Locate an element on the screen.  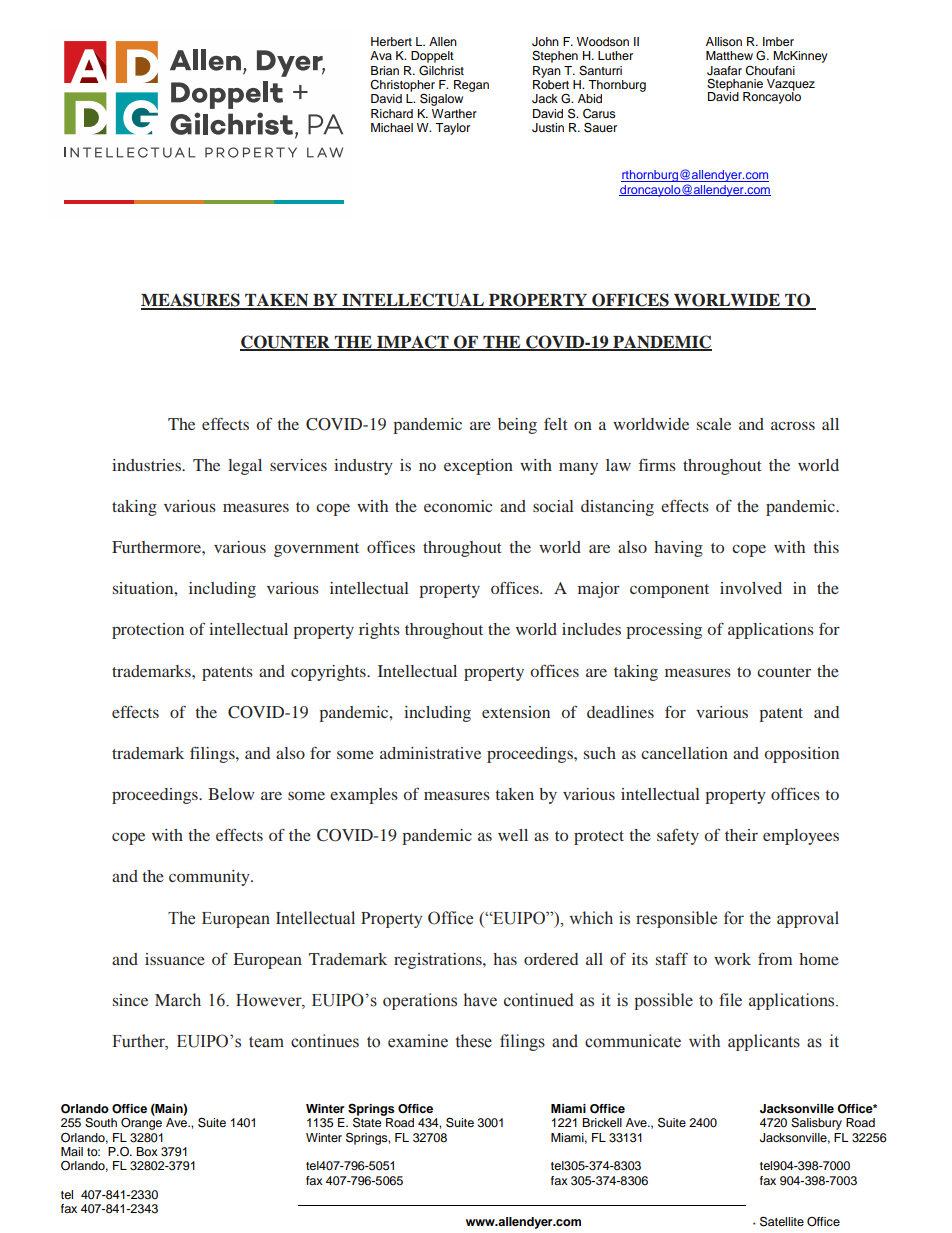
involved is located at coordinates (751, 588).
